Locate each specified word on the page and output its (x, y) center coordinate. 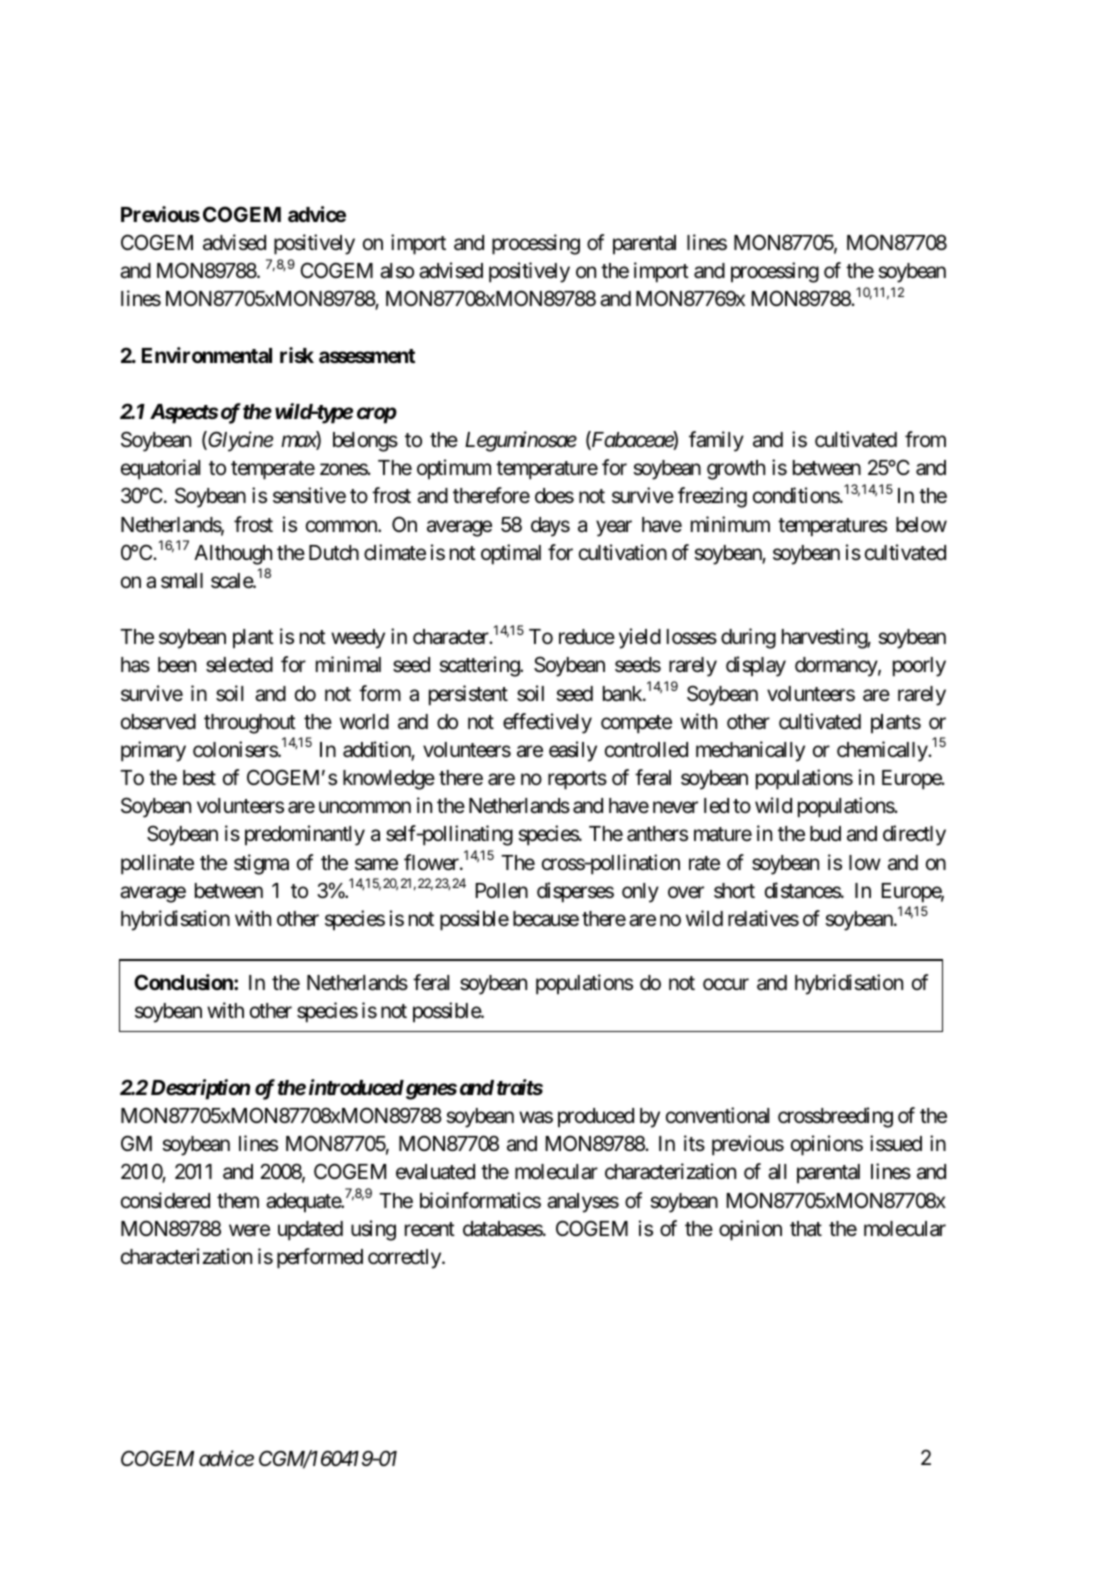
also (397, 271)
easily (573, 751)
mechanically (750, 751)
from (925, 439)
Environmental (207, 355)
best (199, 778)
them (238, 1201)
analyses (583, 1203)
